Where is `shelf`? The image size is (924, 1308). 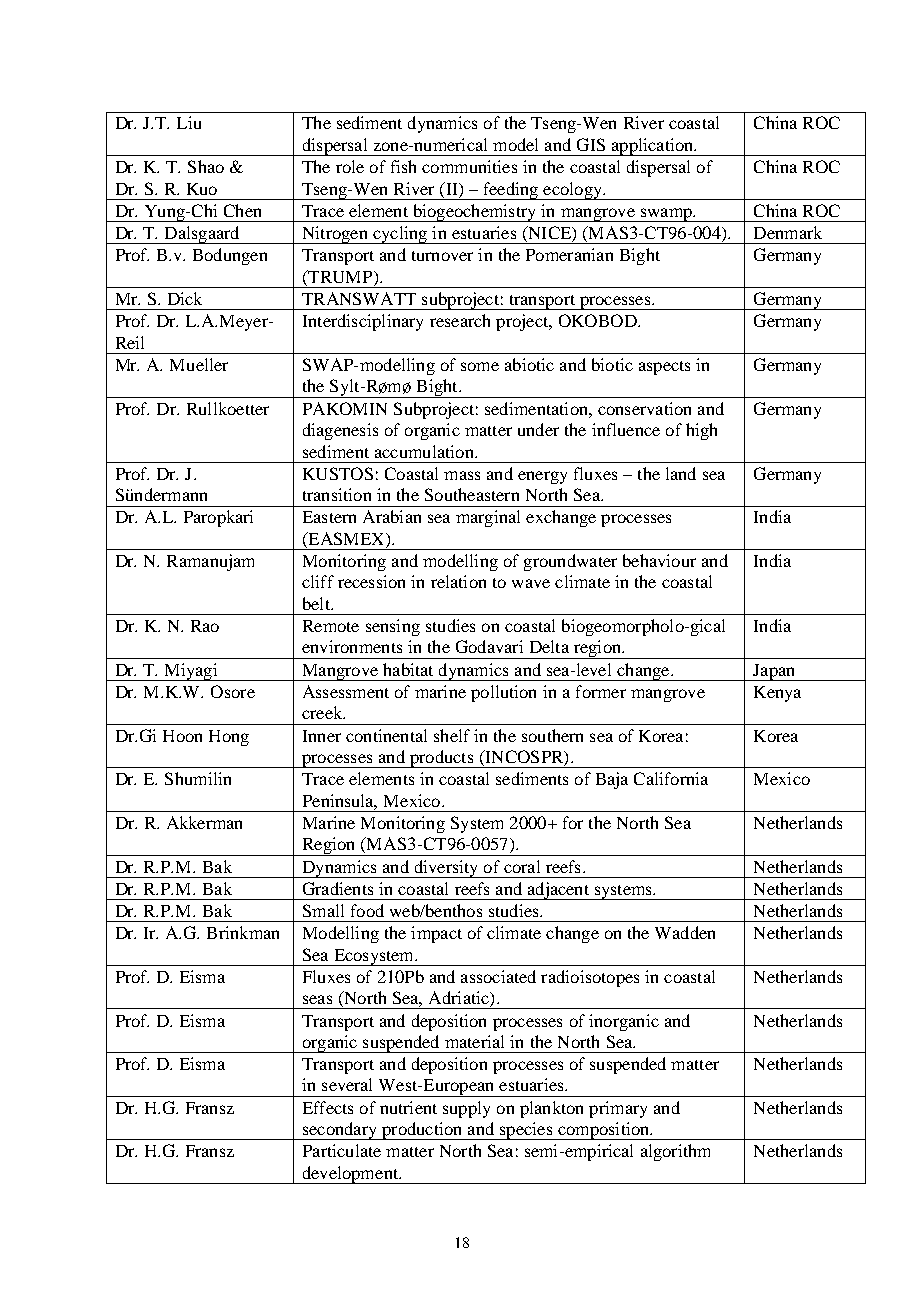
shelf is located at coordinates (452, 735).
